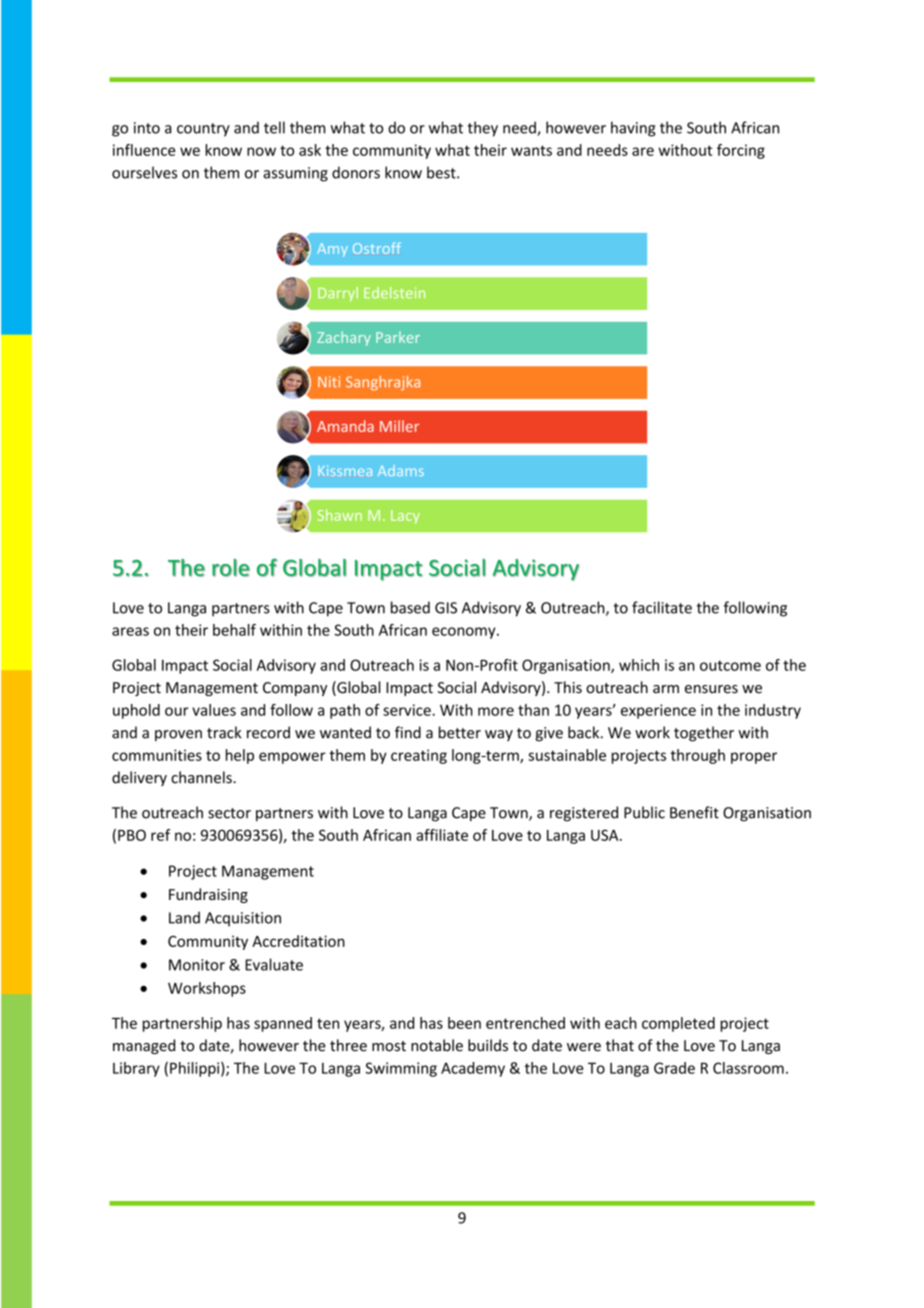  I want to click on facilitate, so click(662, 607).
